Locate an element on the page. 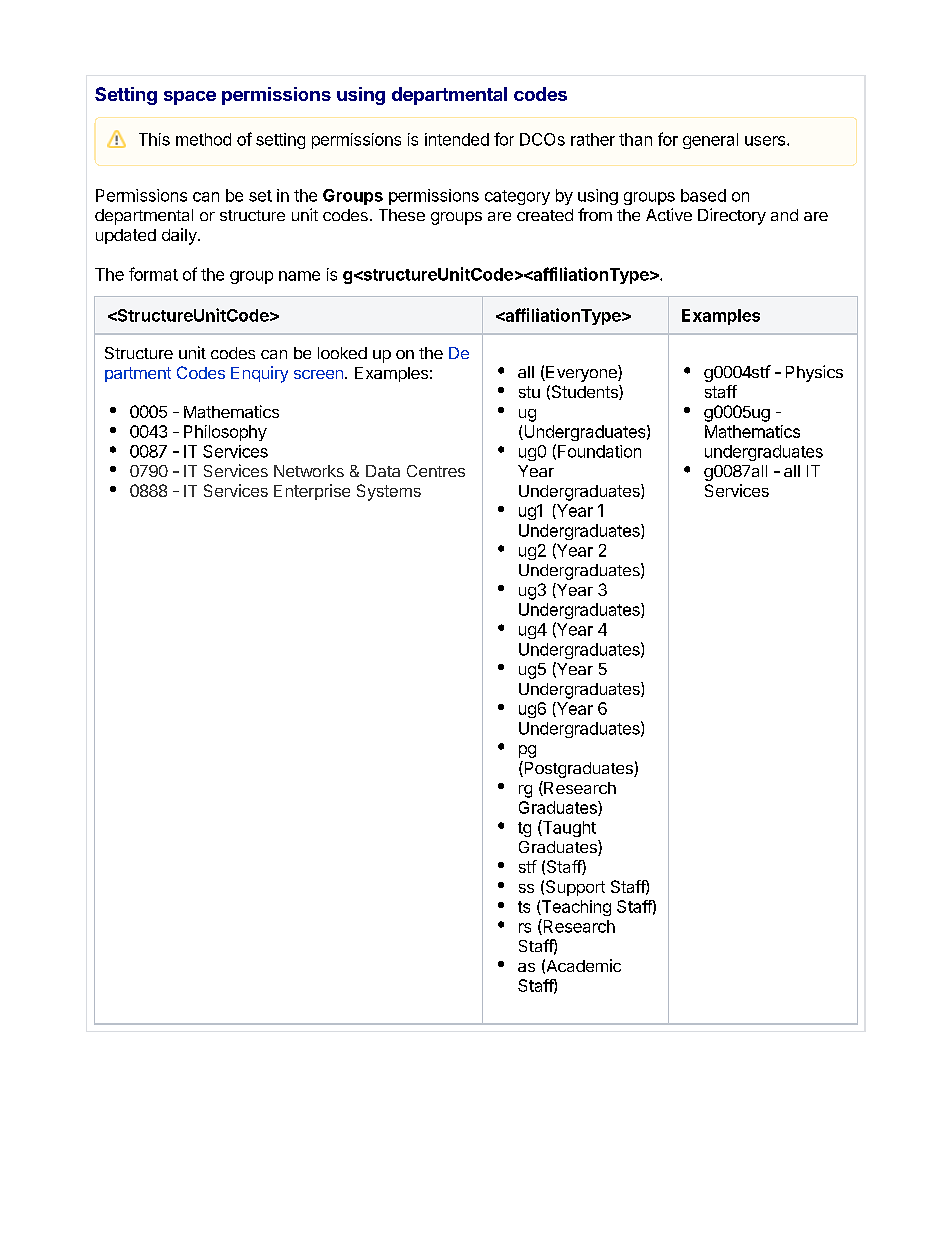 The image size is (952, 1233). general is located at coordinates (710, 141).
